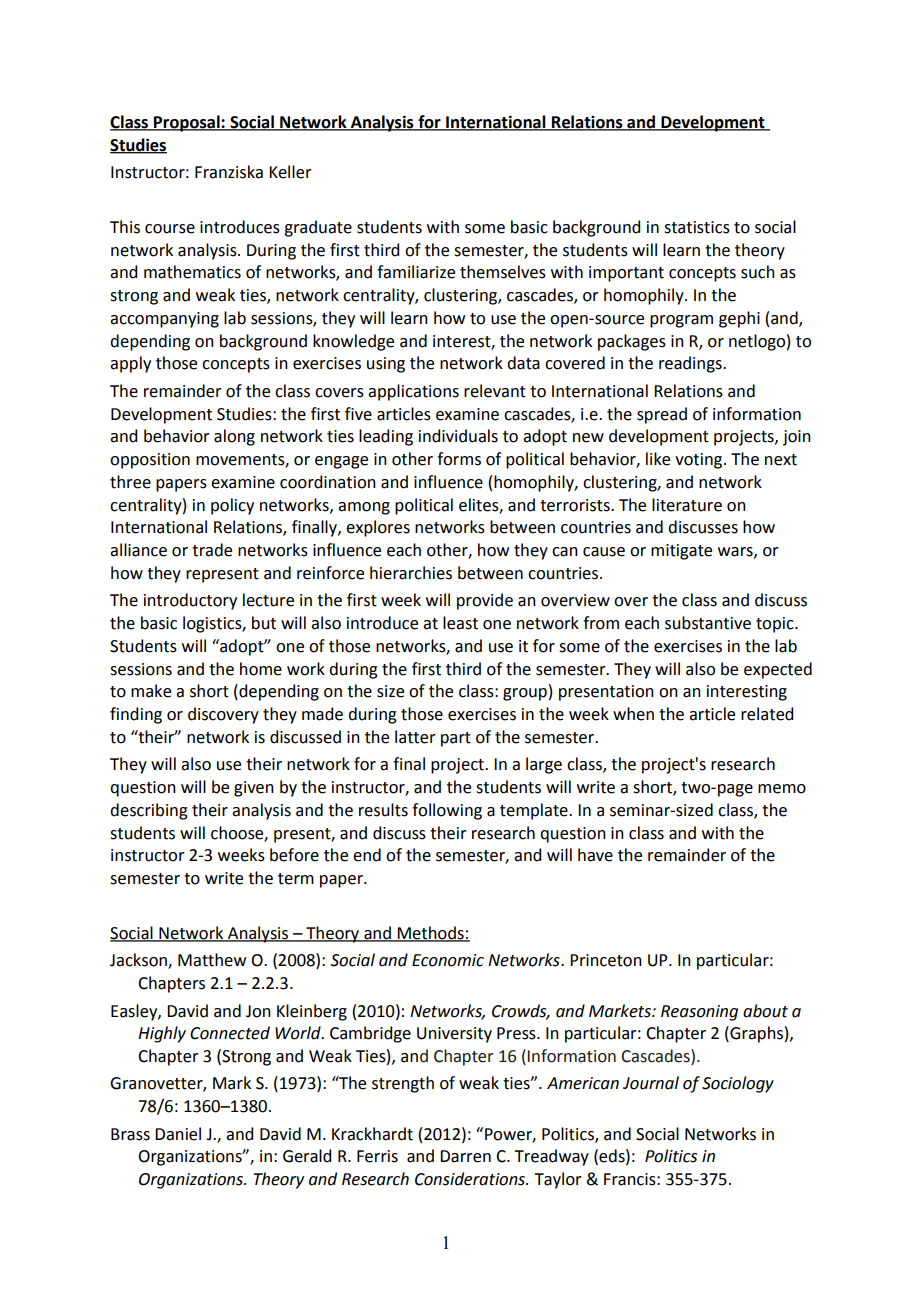  What do you see at coordinates (178, 1134) in the page?
I see `Daniel` at bounding box center [178, 1134].
